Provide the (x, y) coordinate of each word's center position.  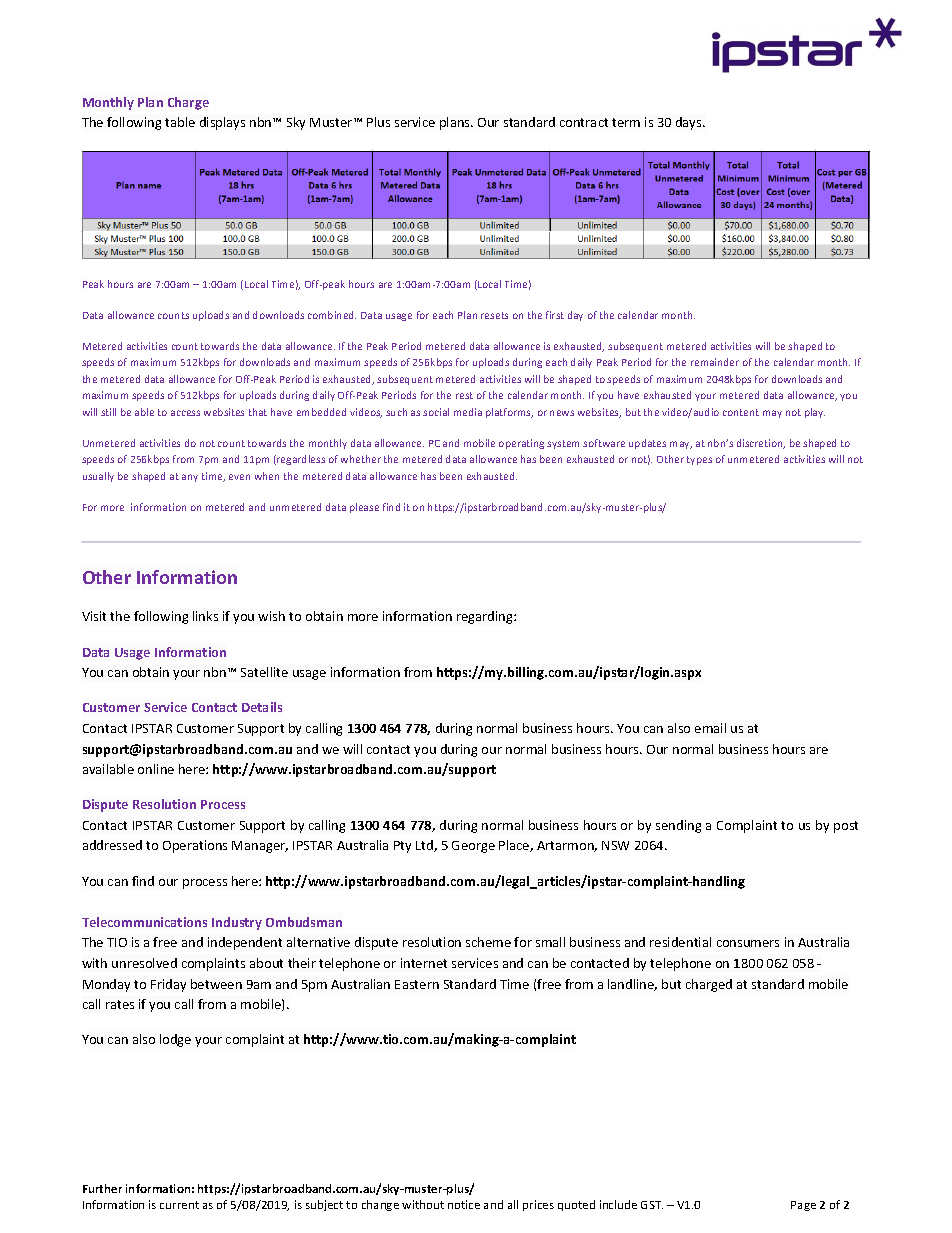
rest (464, 395)
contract (584, 122)
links (205, 616)
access (185, 413)
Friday (168, 985)
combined (332, 315)
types (699, 460)
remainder (715, 362)
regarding (486, 617)
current (179, 1205)
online (156, 769)
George (473, 847)
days (690, 123)
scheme (488, 942)
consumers (748, 943)
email (710, 728)
